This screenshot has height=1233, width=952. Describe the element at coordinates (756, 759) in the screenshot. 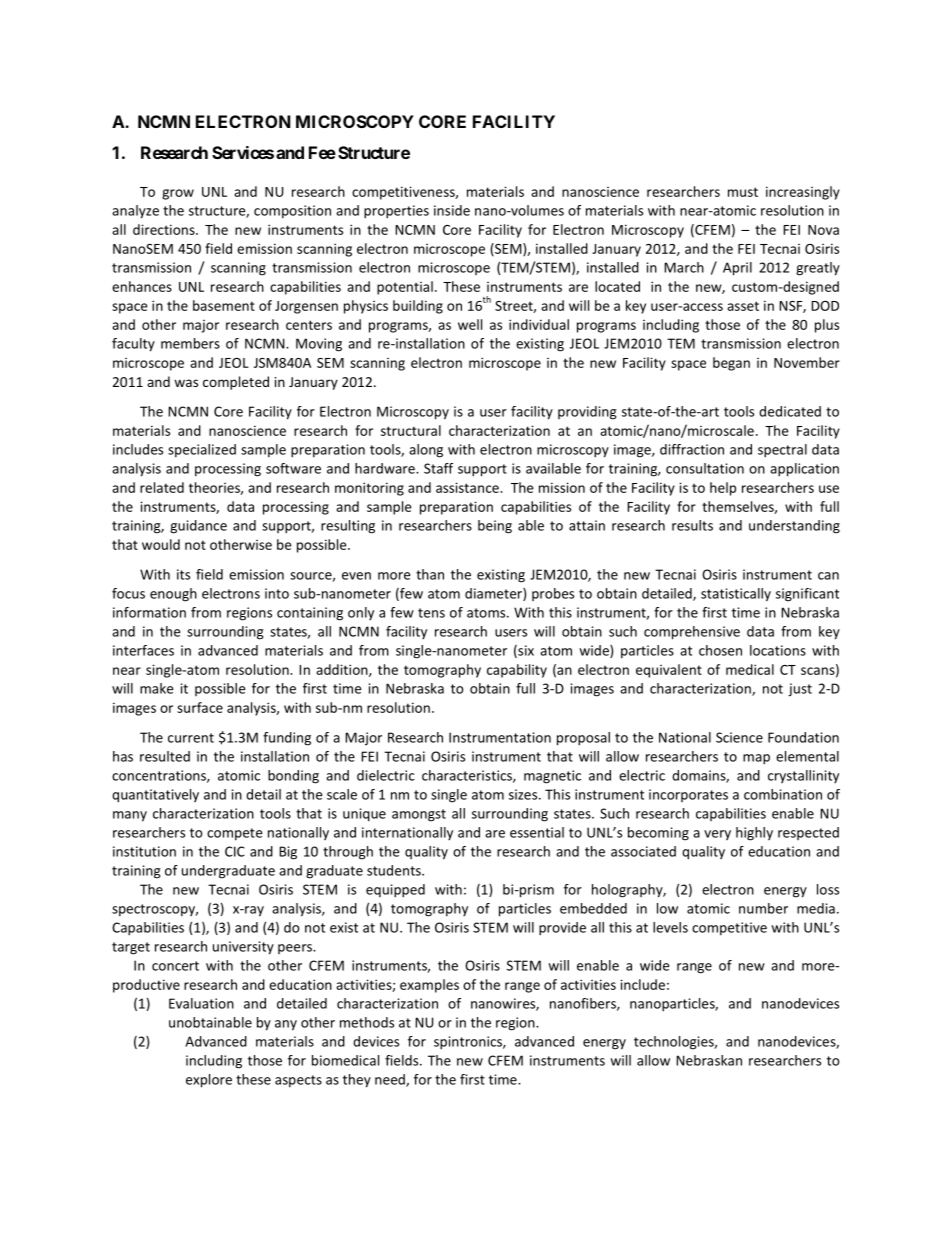

I see `map` at that location.
